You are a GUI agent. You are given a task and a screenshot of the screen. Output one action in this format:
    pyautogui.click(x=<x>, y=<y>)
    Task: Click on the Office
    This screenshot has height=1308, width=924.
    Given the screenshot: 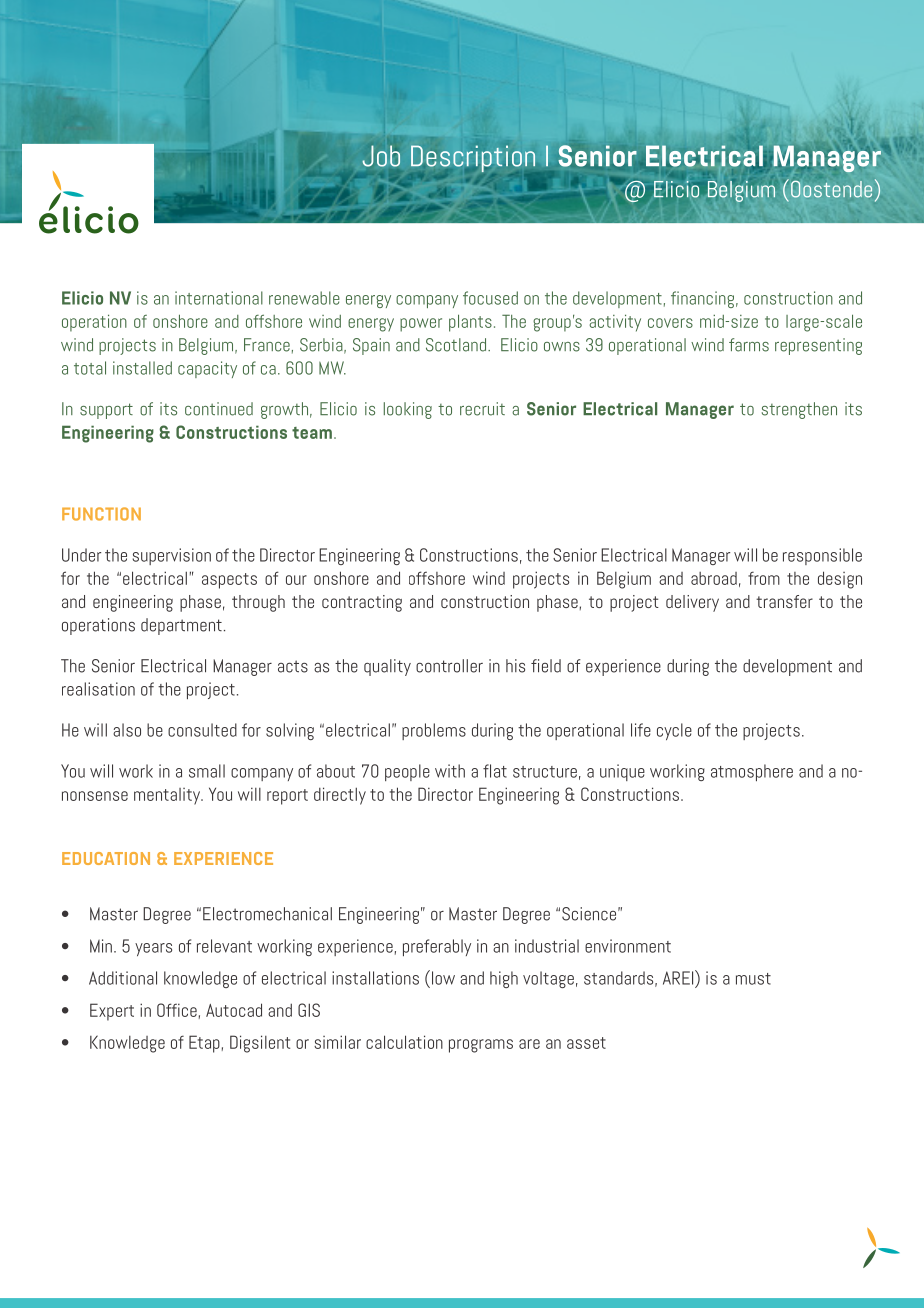 What is the action you would take?
    pyautogui.click(x=177, y=1010)
